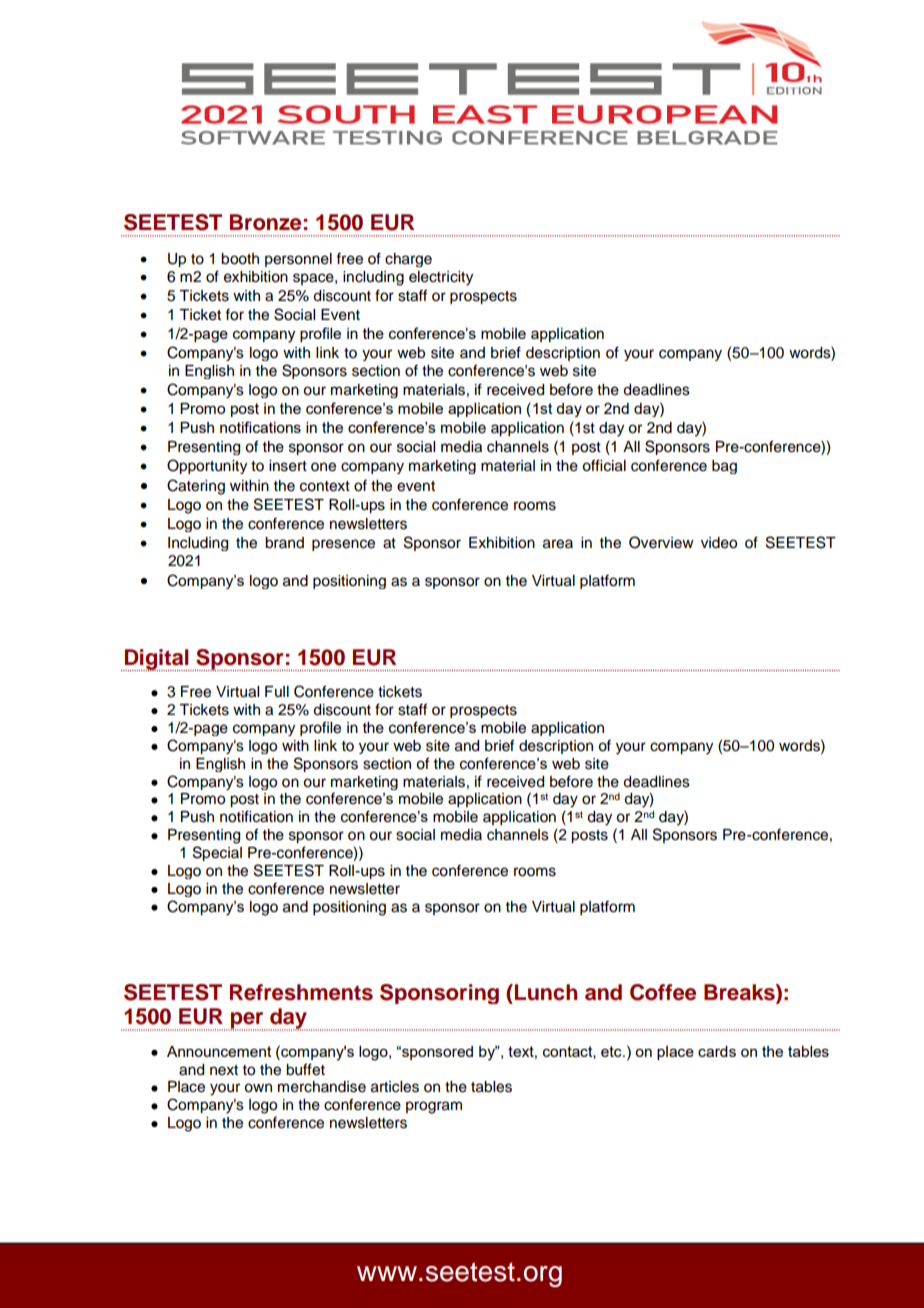  I want to click on charge, so click(408, 260).
